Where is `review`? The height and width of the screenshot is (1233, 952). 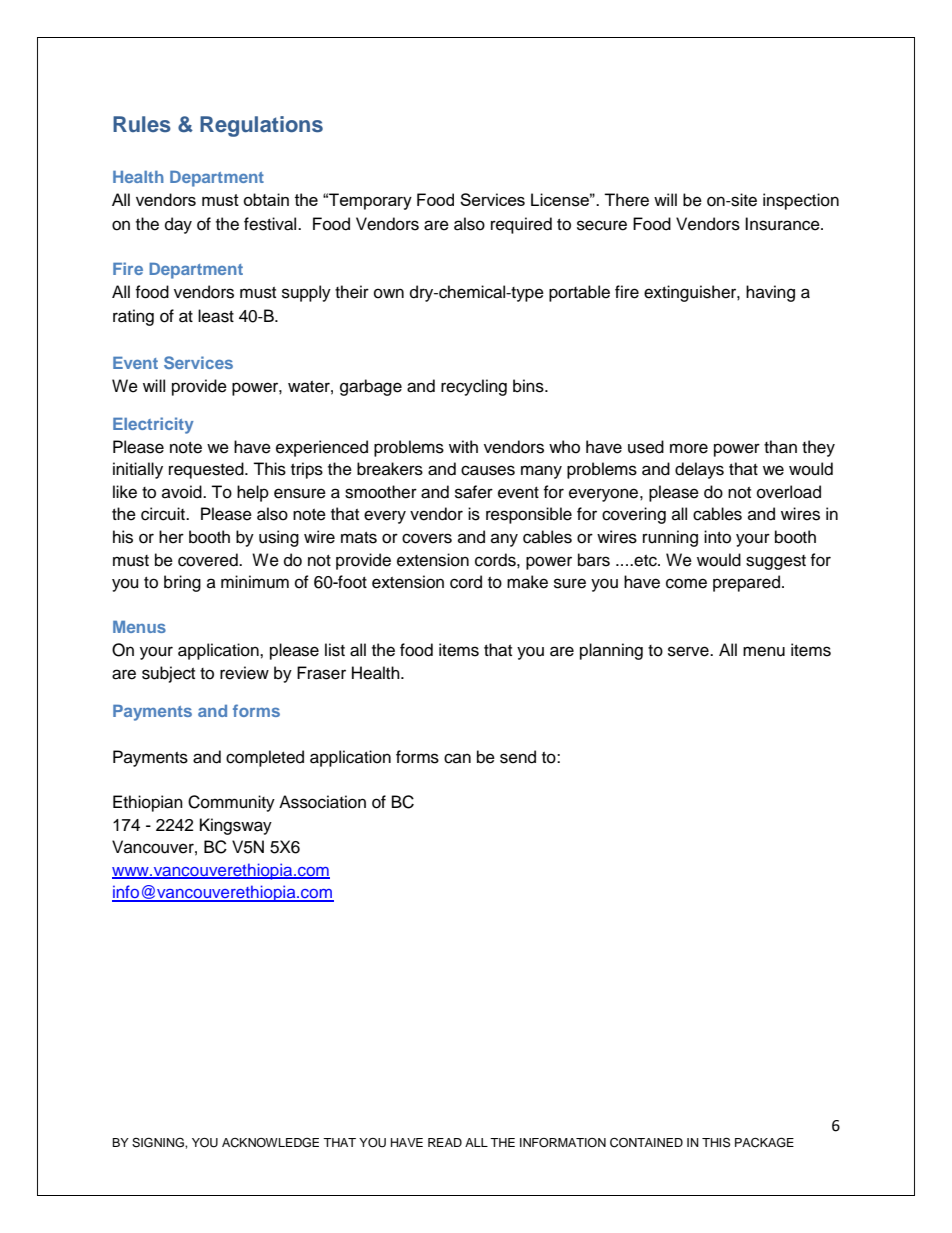 review is located at coordinates (244, 673).
